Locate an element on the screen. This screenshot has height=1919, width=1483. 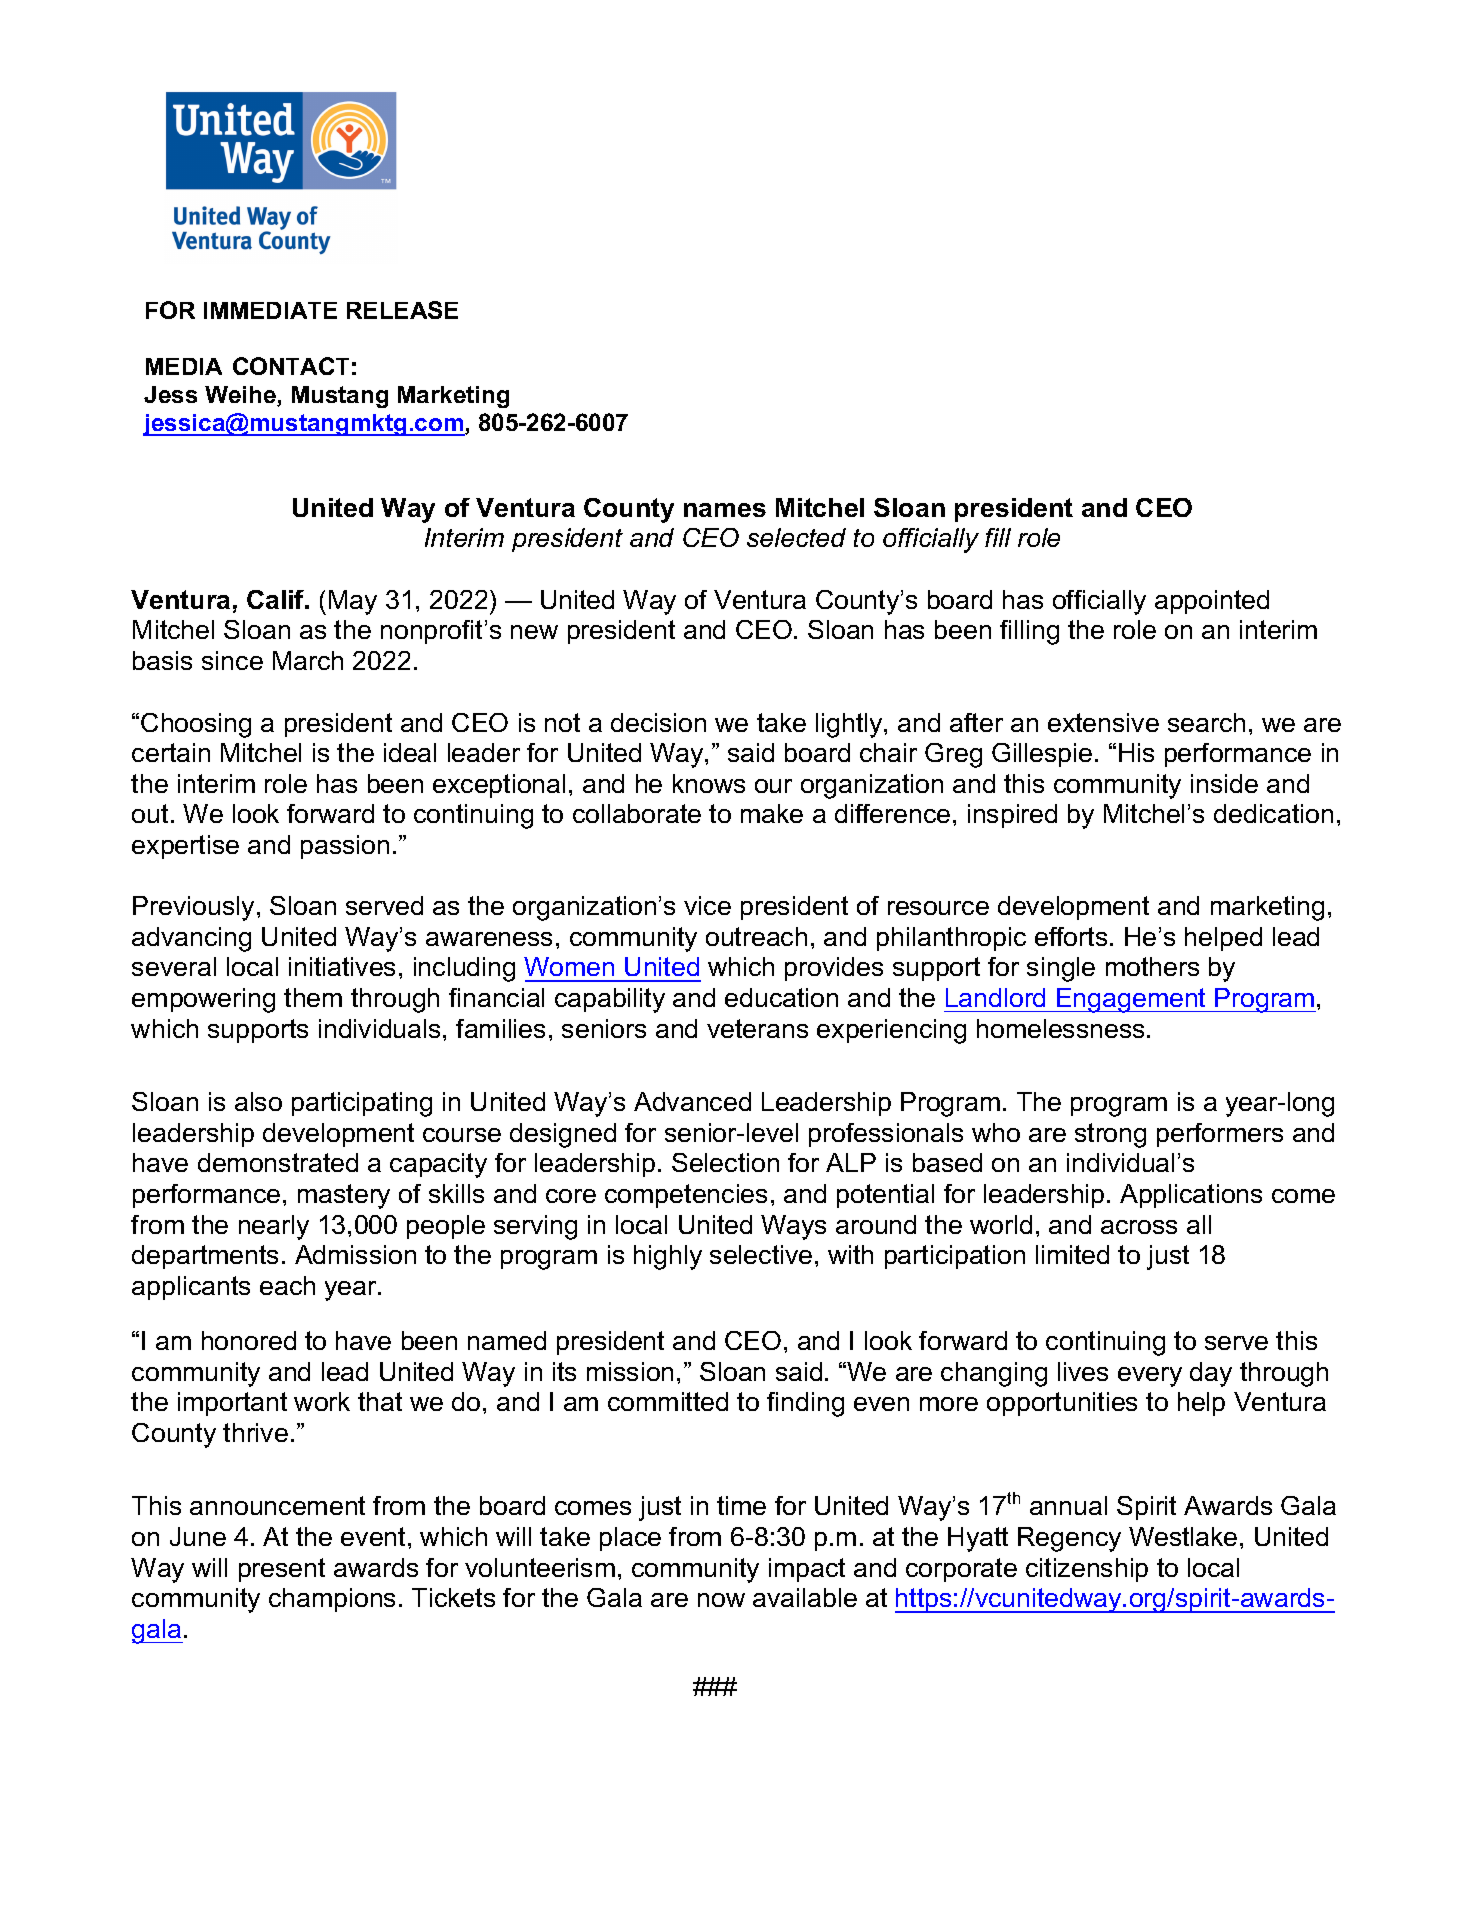
citizenship is located at coordinates (1087, 1570).
